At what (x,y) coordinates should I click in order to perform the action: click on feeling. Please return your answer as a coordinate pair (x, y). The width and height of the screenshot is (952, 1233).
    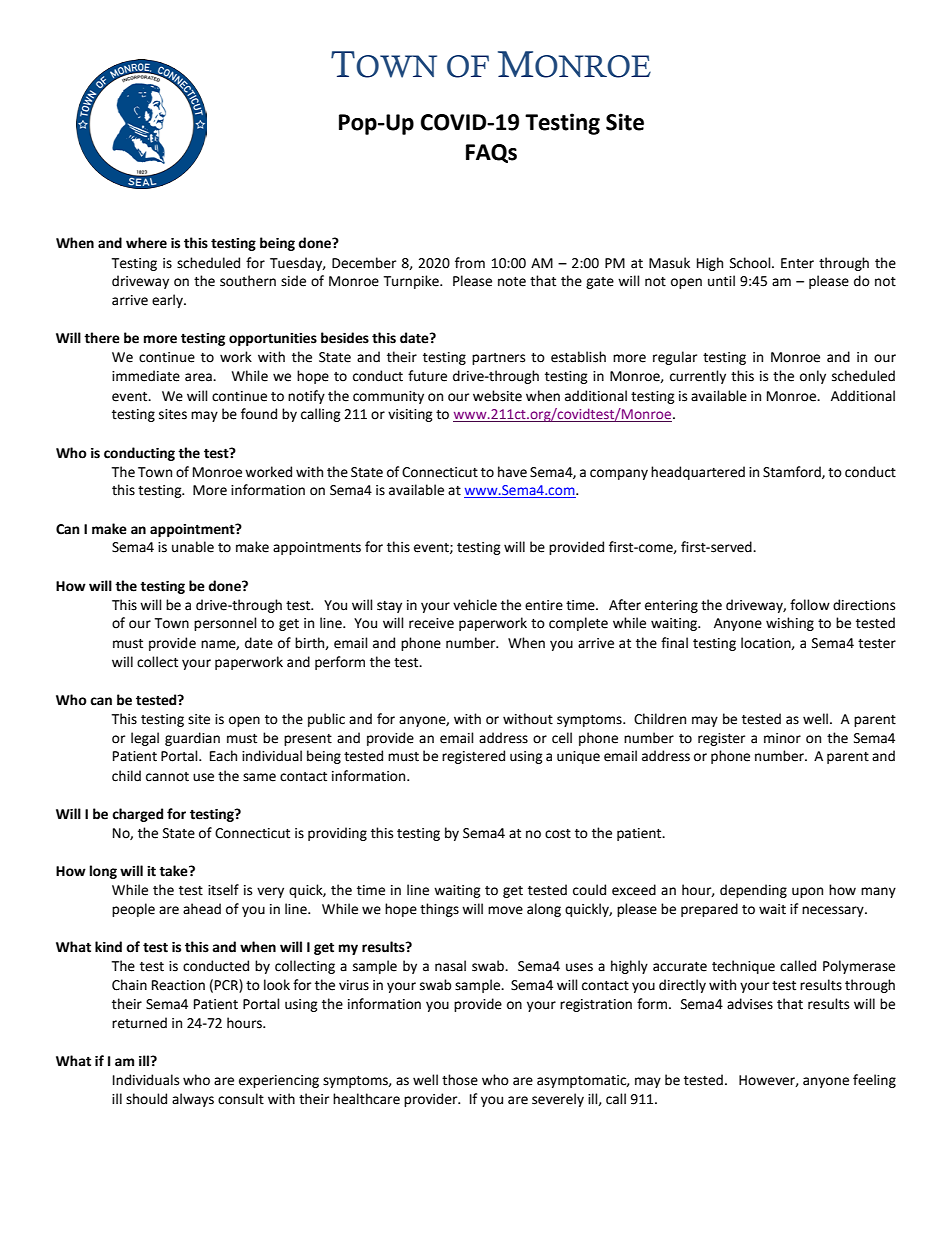
    Looking at the image, I should click on (874, 1081).
